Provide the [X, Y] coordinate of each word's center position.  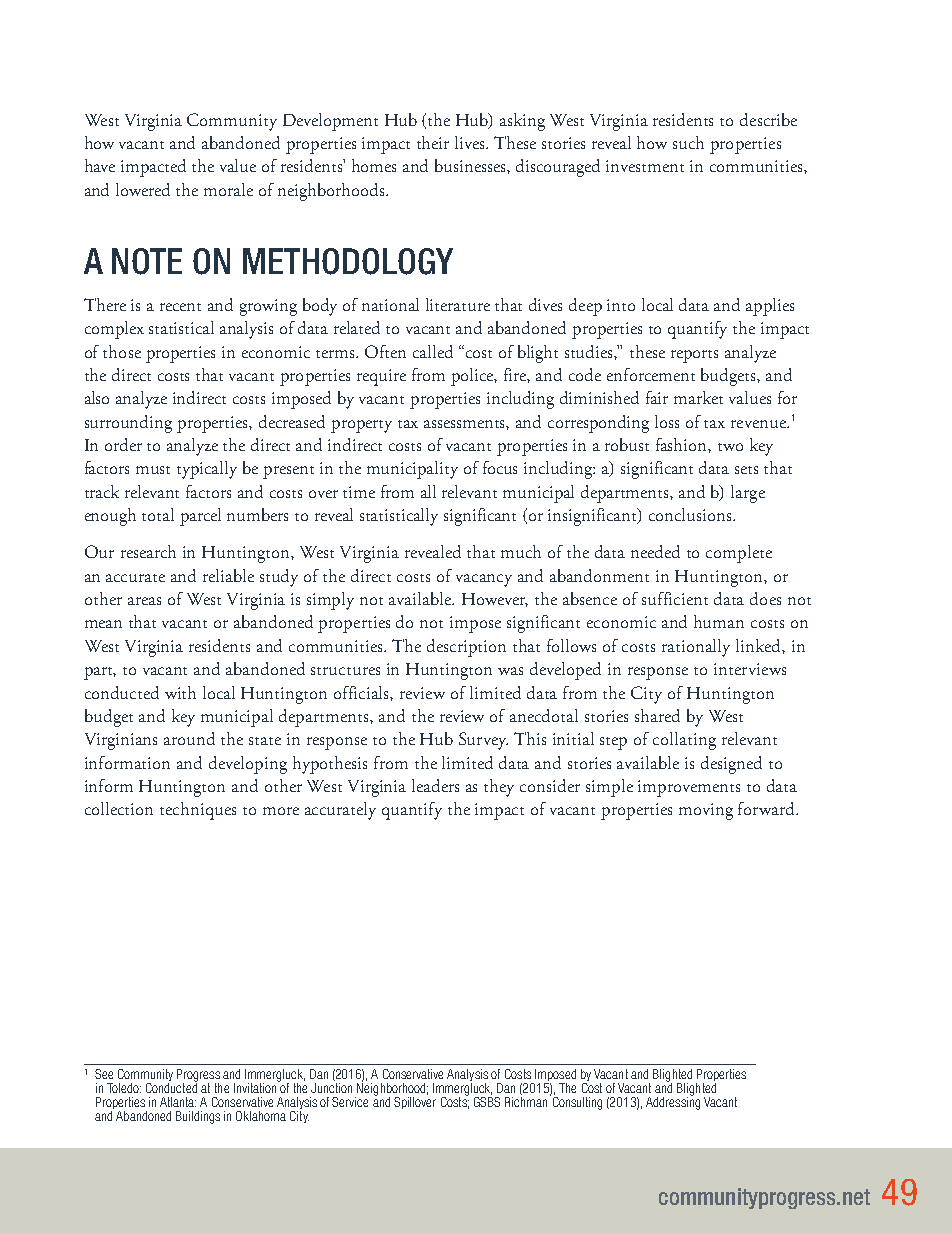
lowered [143, 189]
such [688, 142]
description [466, 648]
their [433, 142]
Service [350, 1102]
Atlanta [178, 1102]
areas [144, 601]
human [719, 621]
